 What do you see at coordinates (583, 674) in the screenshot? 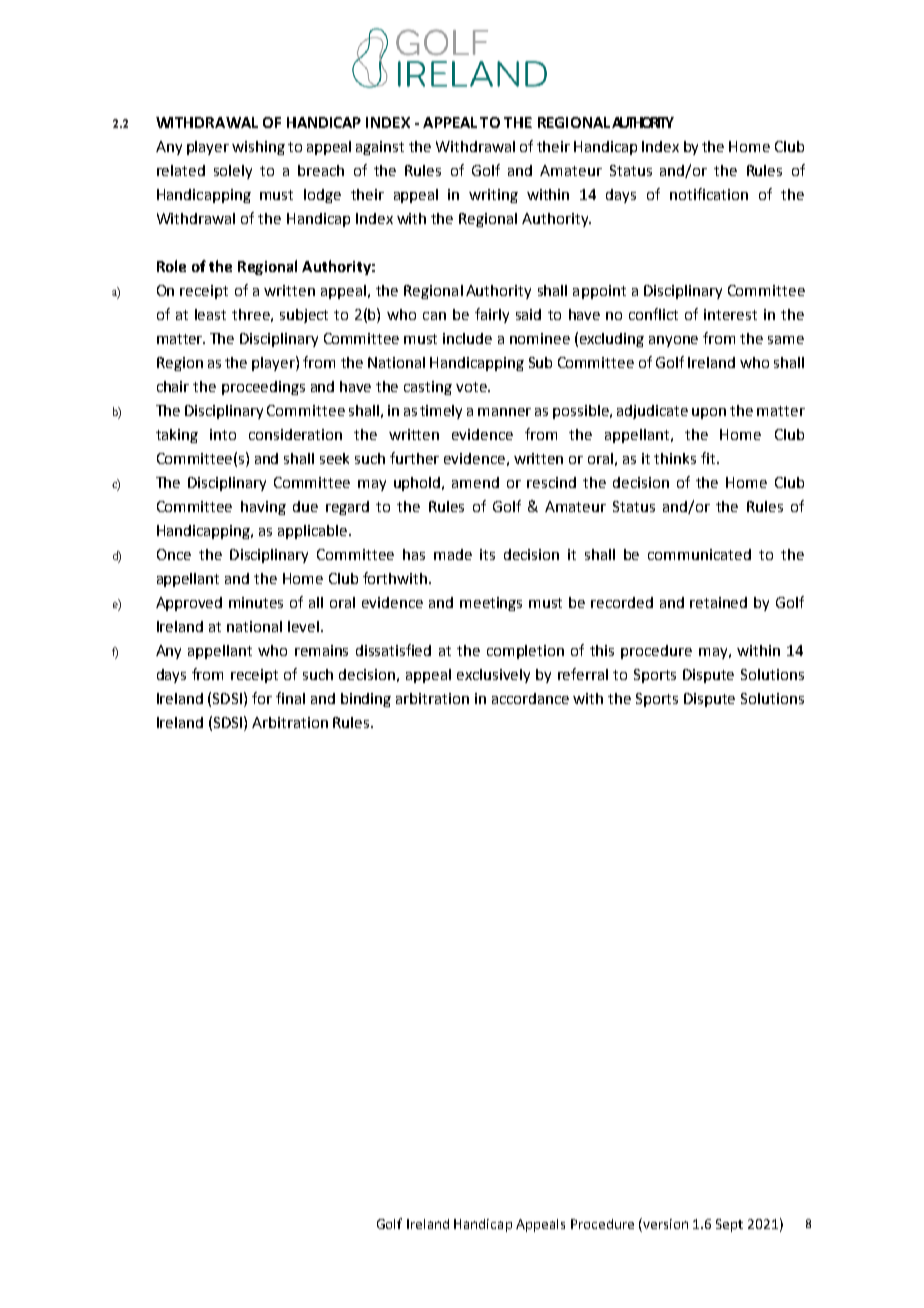
I see `referral` at bounding box center [583, 674].
